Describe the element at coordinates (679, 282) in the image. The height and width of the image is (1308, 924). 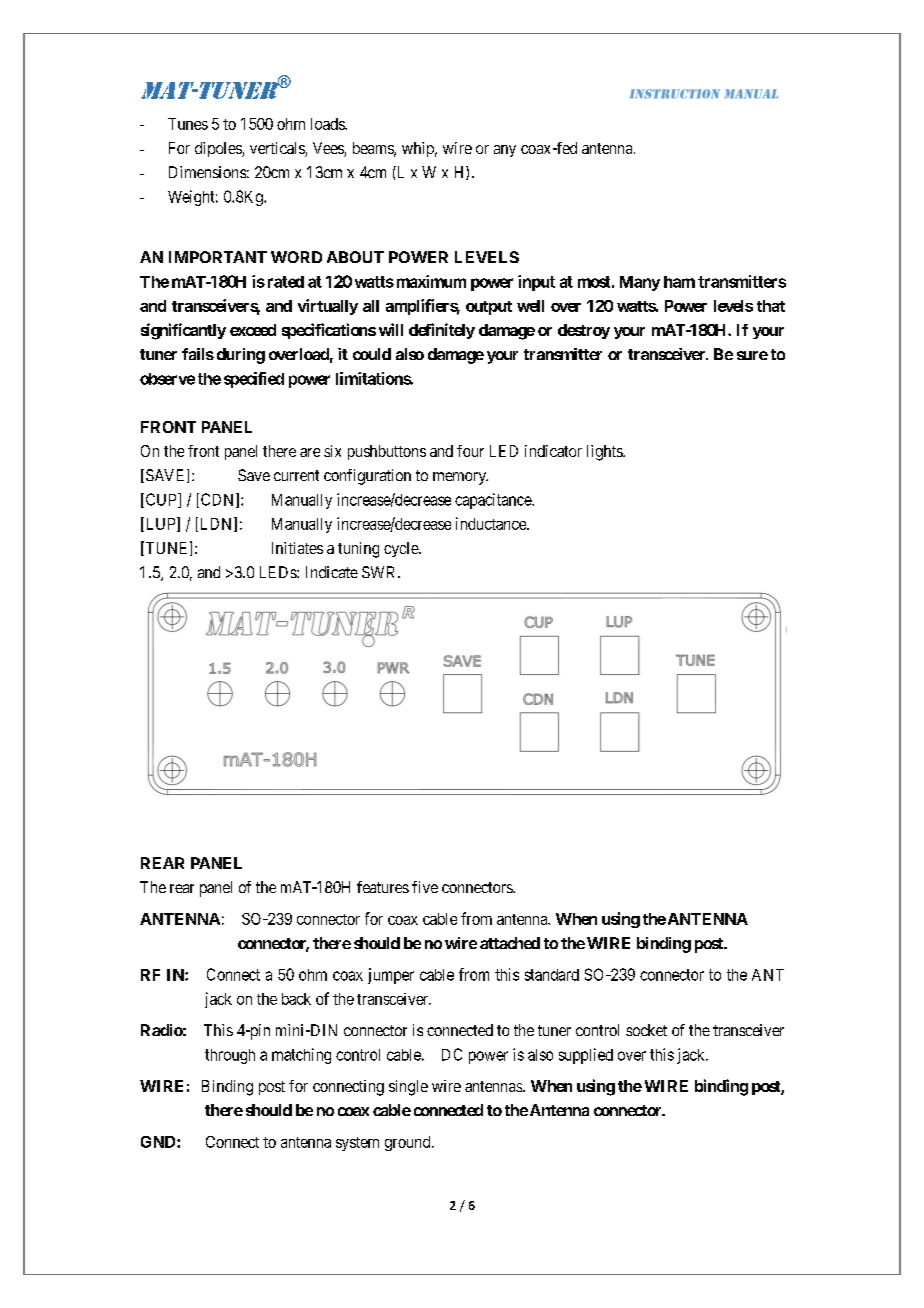
I see `ham` at that location.
